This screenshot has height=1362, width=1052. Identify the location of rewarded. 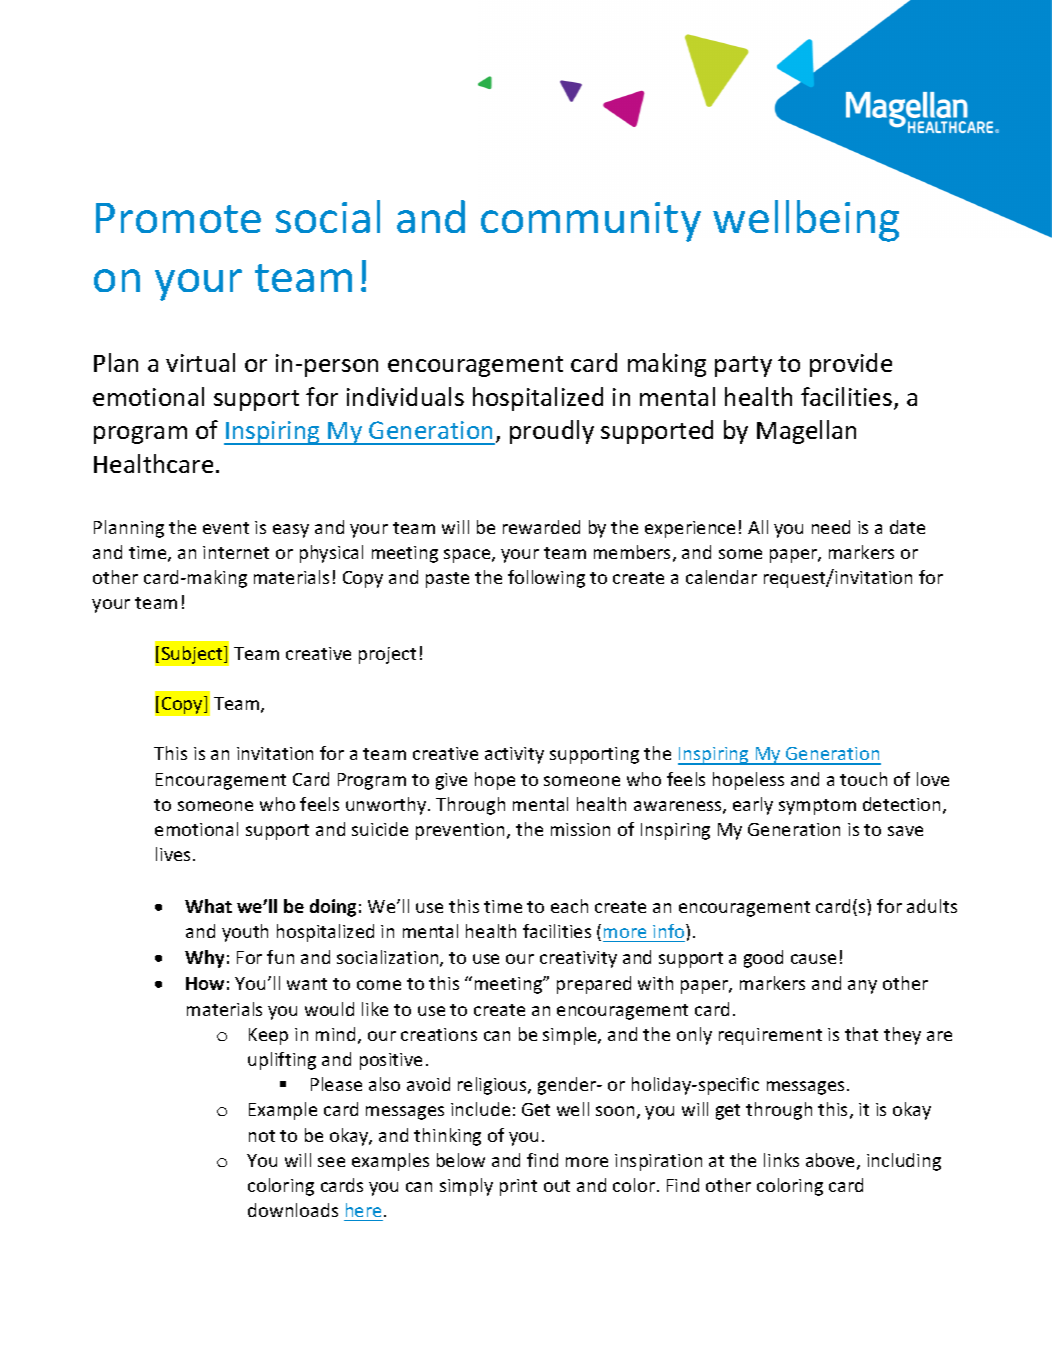
(541, 527).
